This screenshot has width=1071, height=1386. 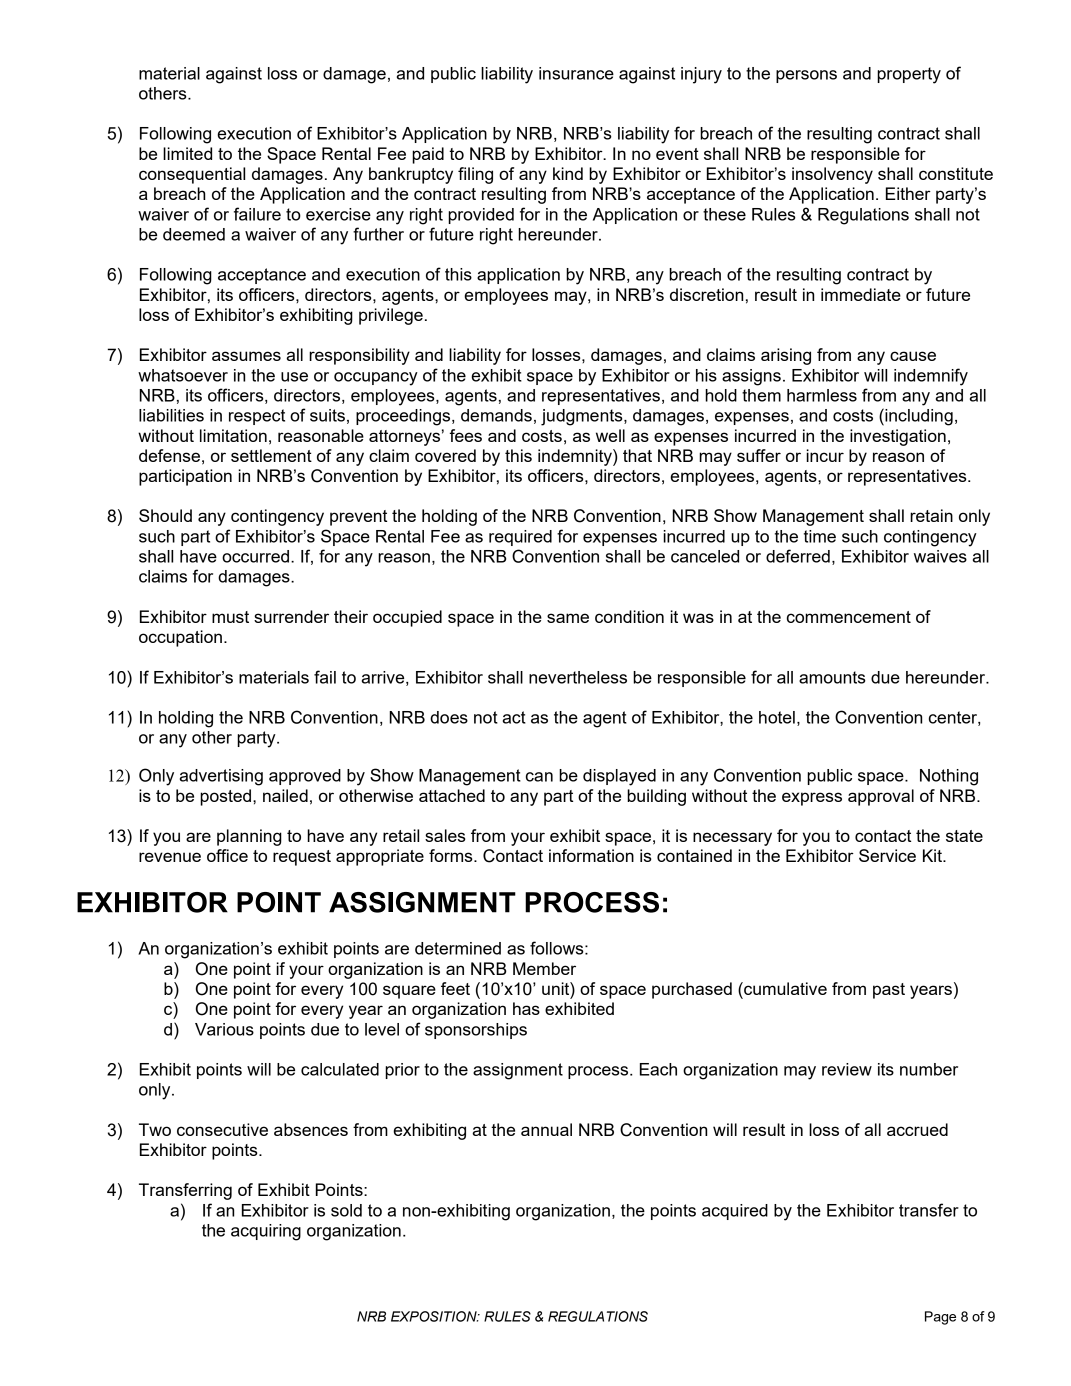 What do you see at coordinates (187, 153) in the screenshot?
I see `limited` at bounding box center [187, 153].
